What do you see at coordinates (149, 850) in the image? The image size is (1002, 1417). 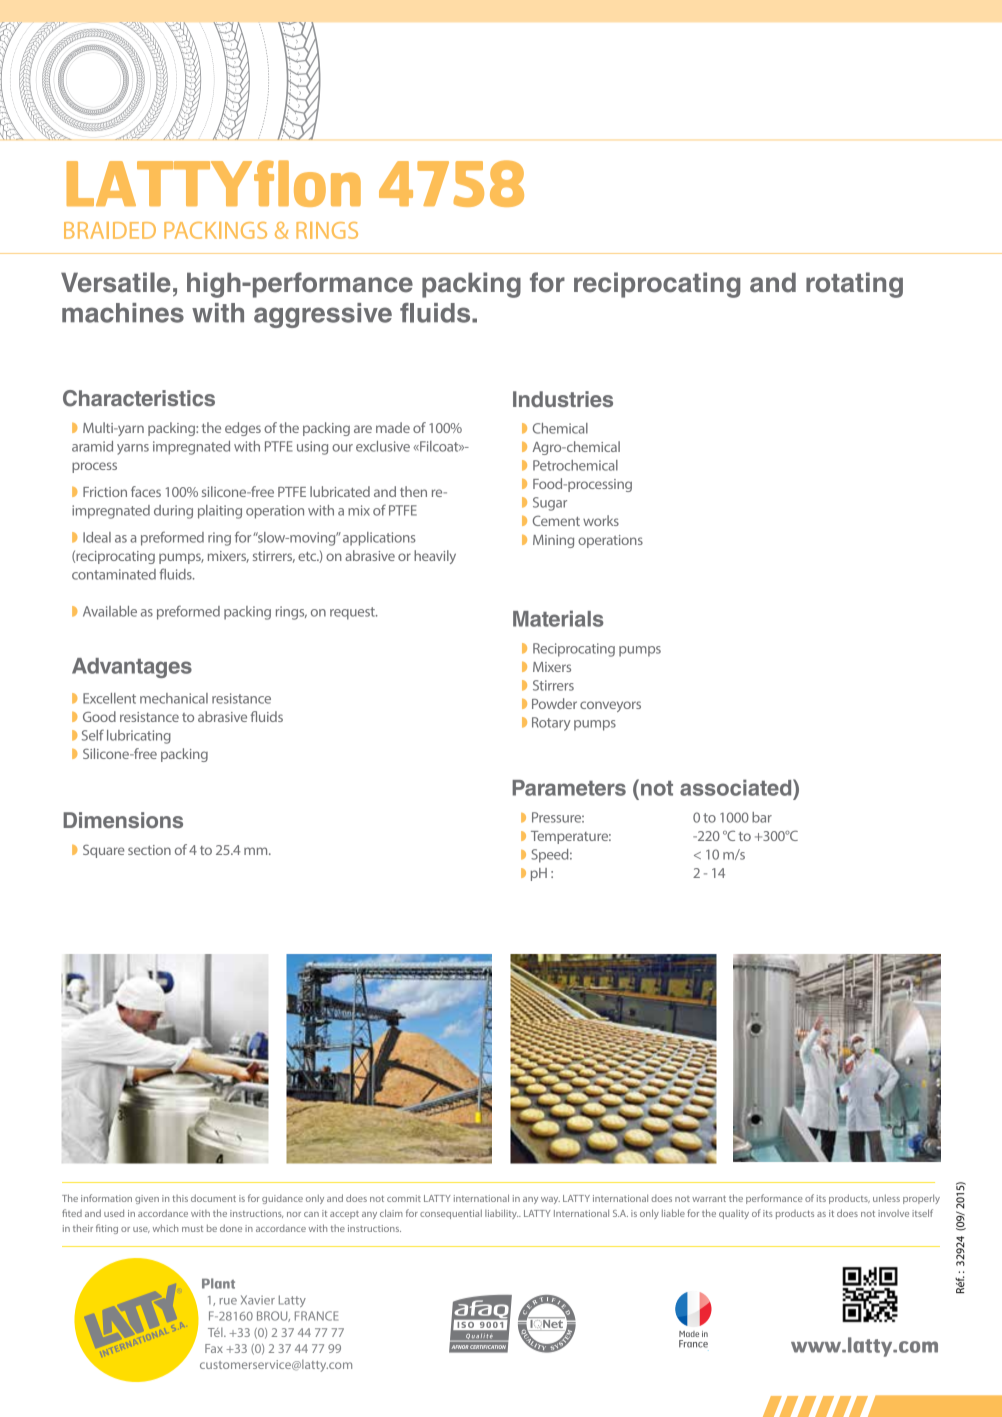 I see `section` at bounding box center [149, 850].
